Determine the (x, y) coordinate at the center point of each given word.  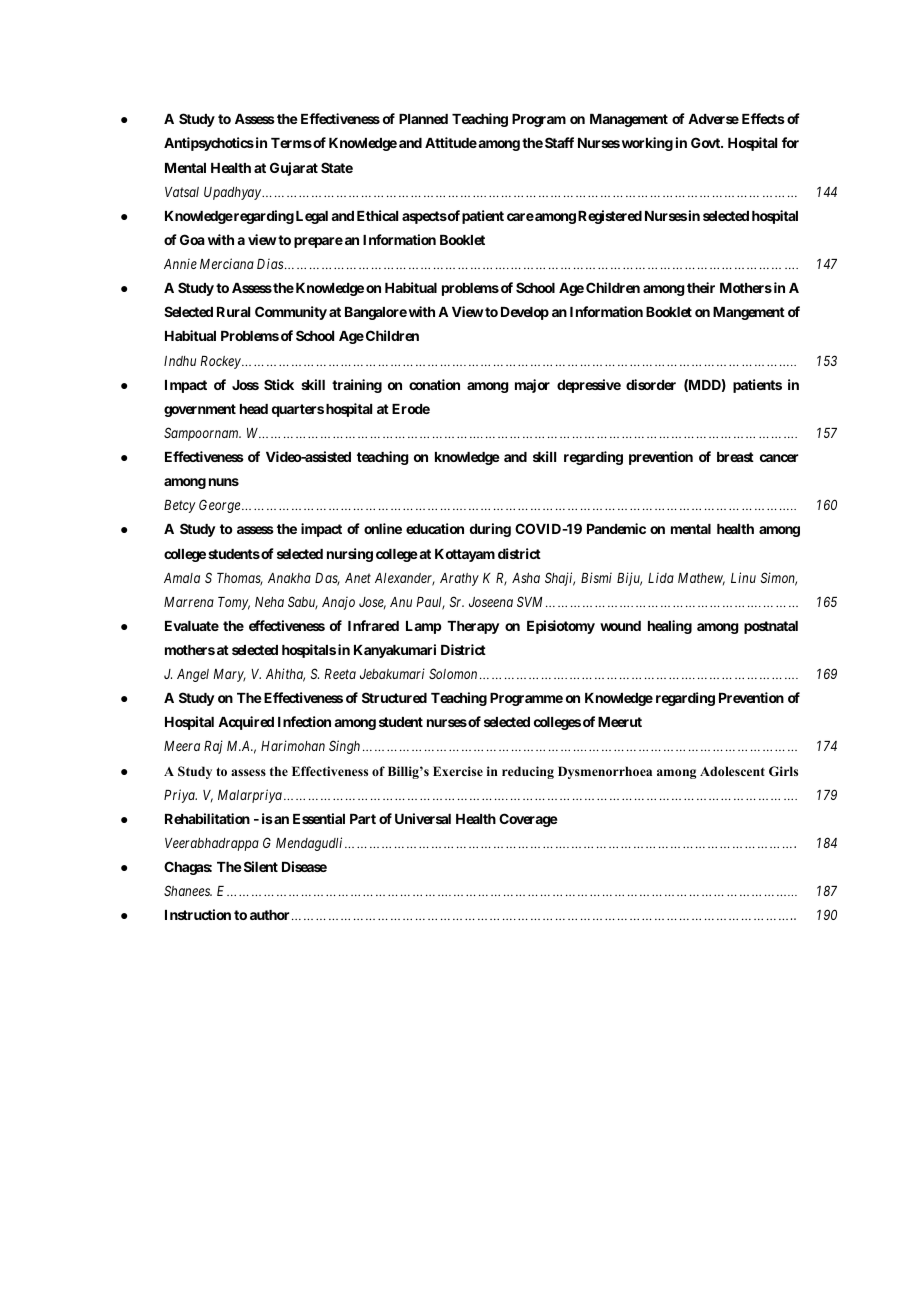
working (647, 144)
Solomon (453, 673)
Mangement (749, 313)
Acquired (246, 723)
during (490, 530)
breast (735, 457)
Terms (291, 143)
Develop (525, 313)
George (221, 506)
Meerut (620, 722)
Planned (423, 119)
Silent (259, 866)
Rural (233, 312)
